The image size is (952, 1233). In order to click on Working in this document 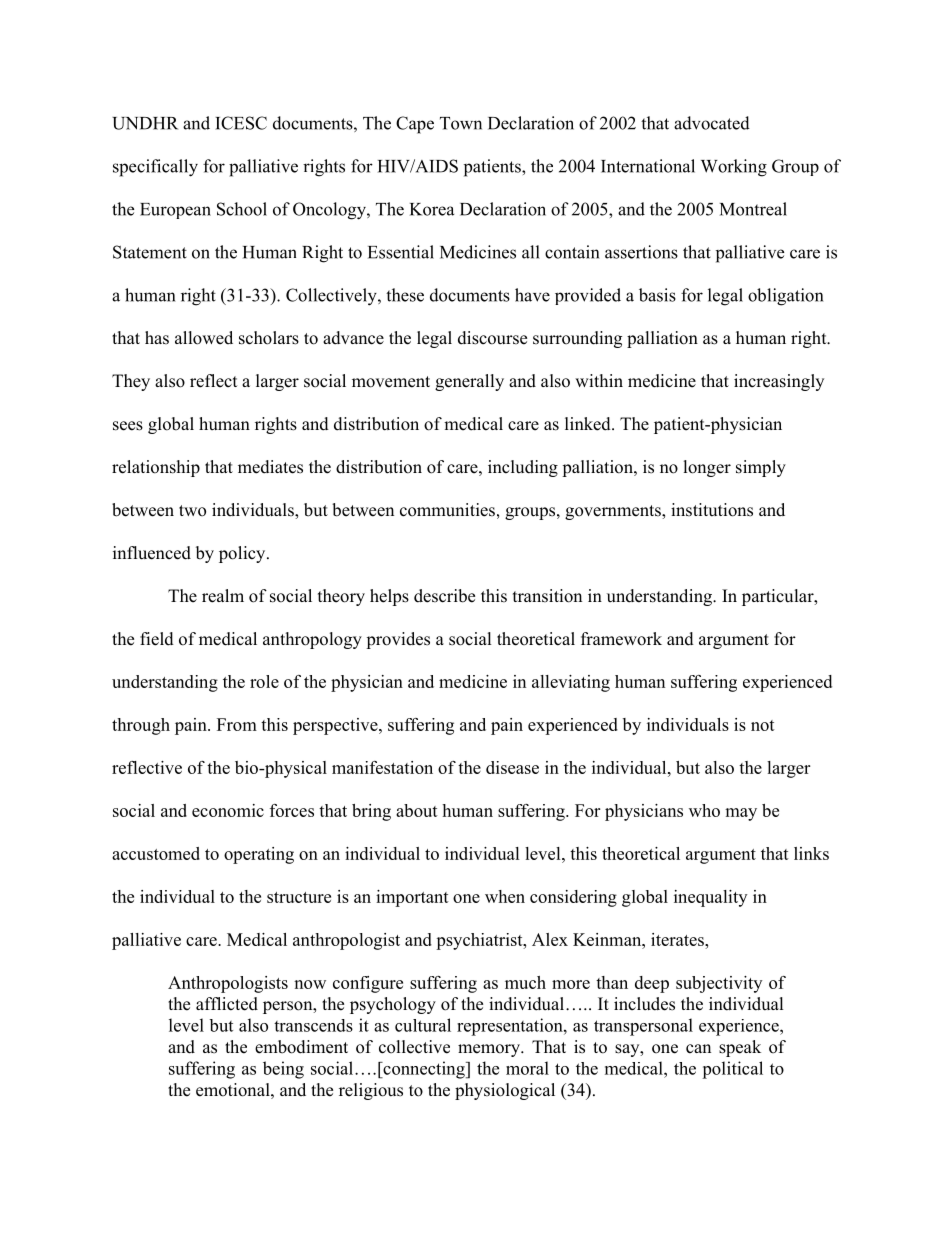, I will do `click(734, 168)`.
